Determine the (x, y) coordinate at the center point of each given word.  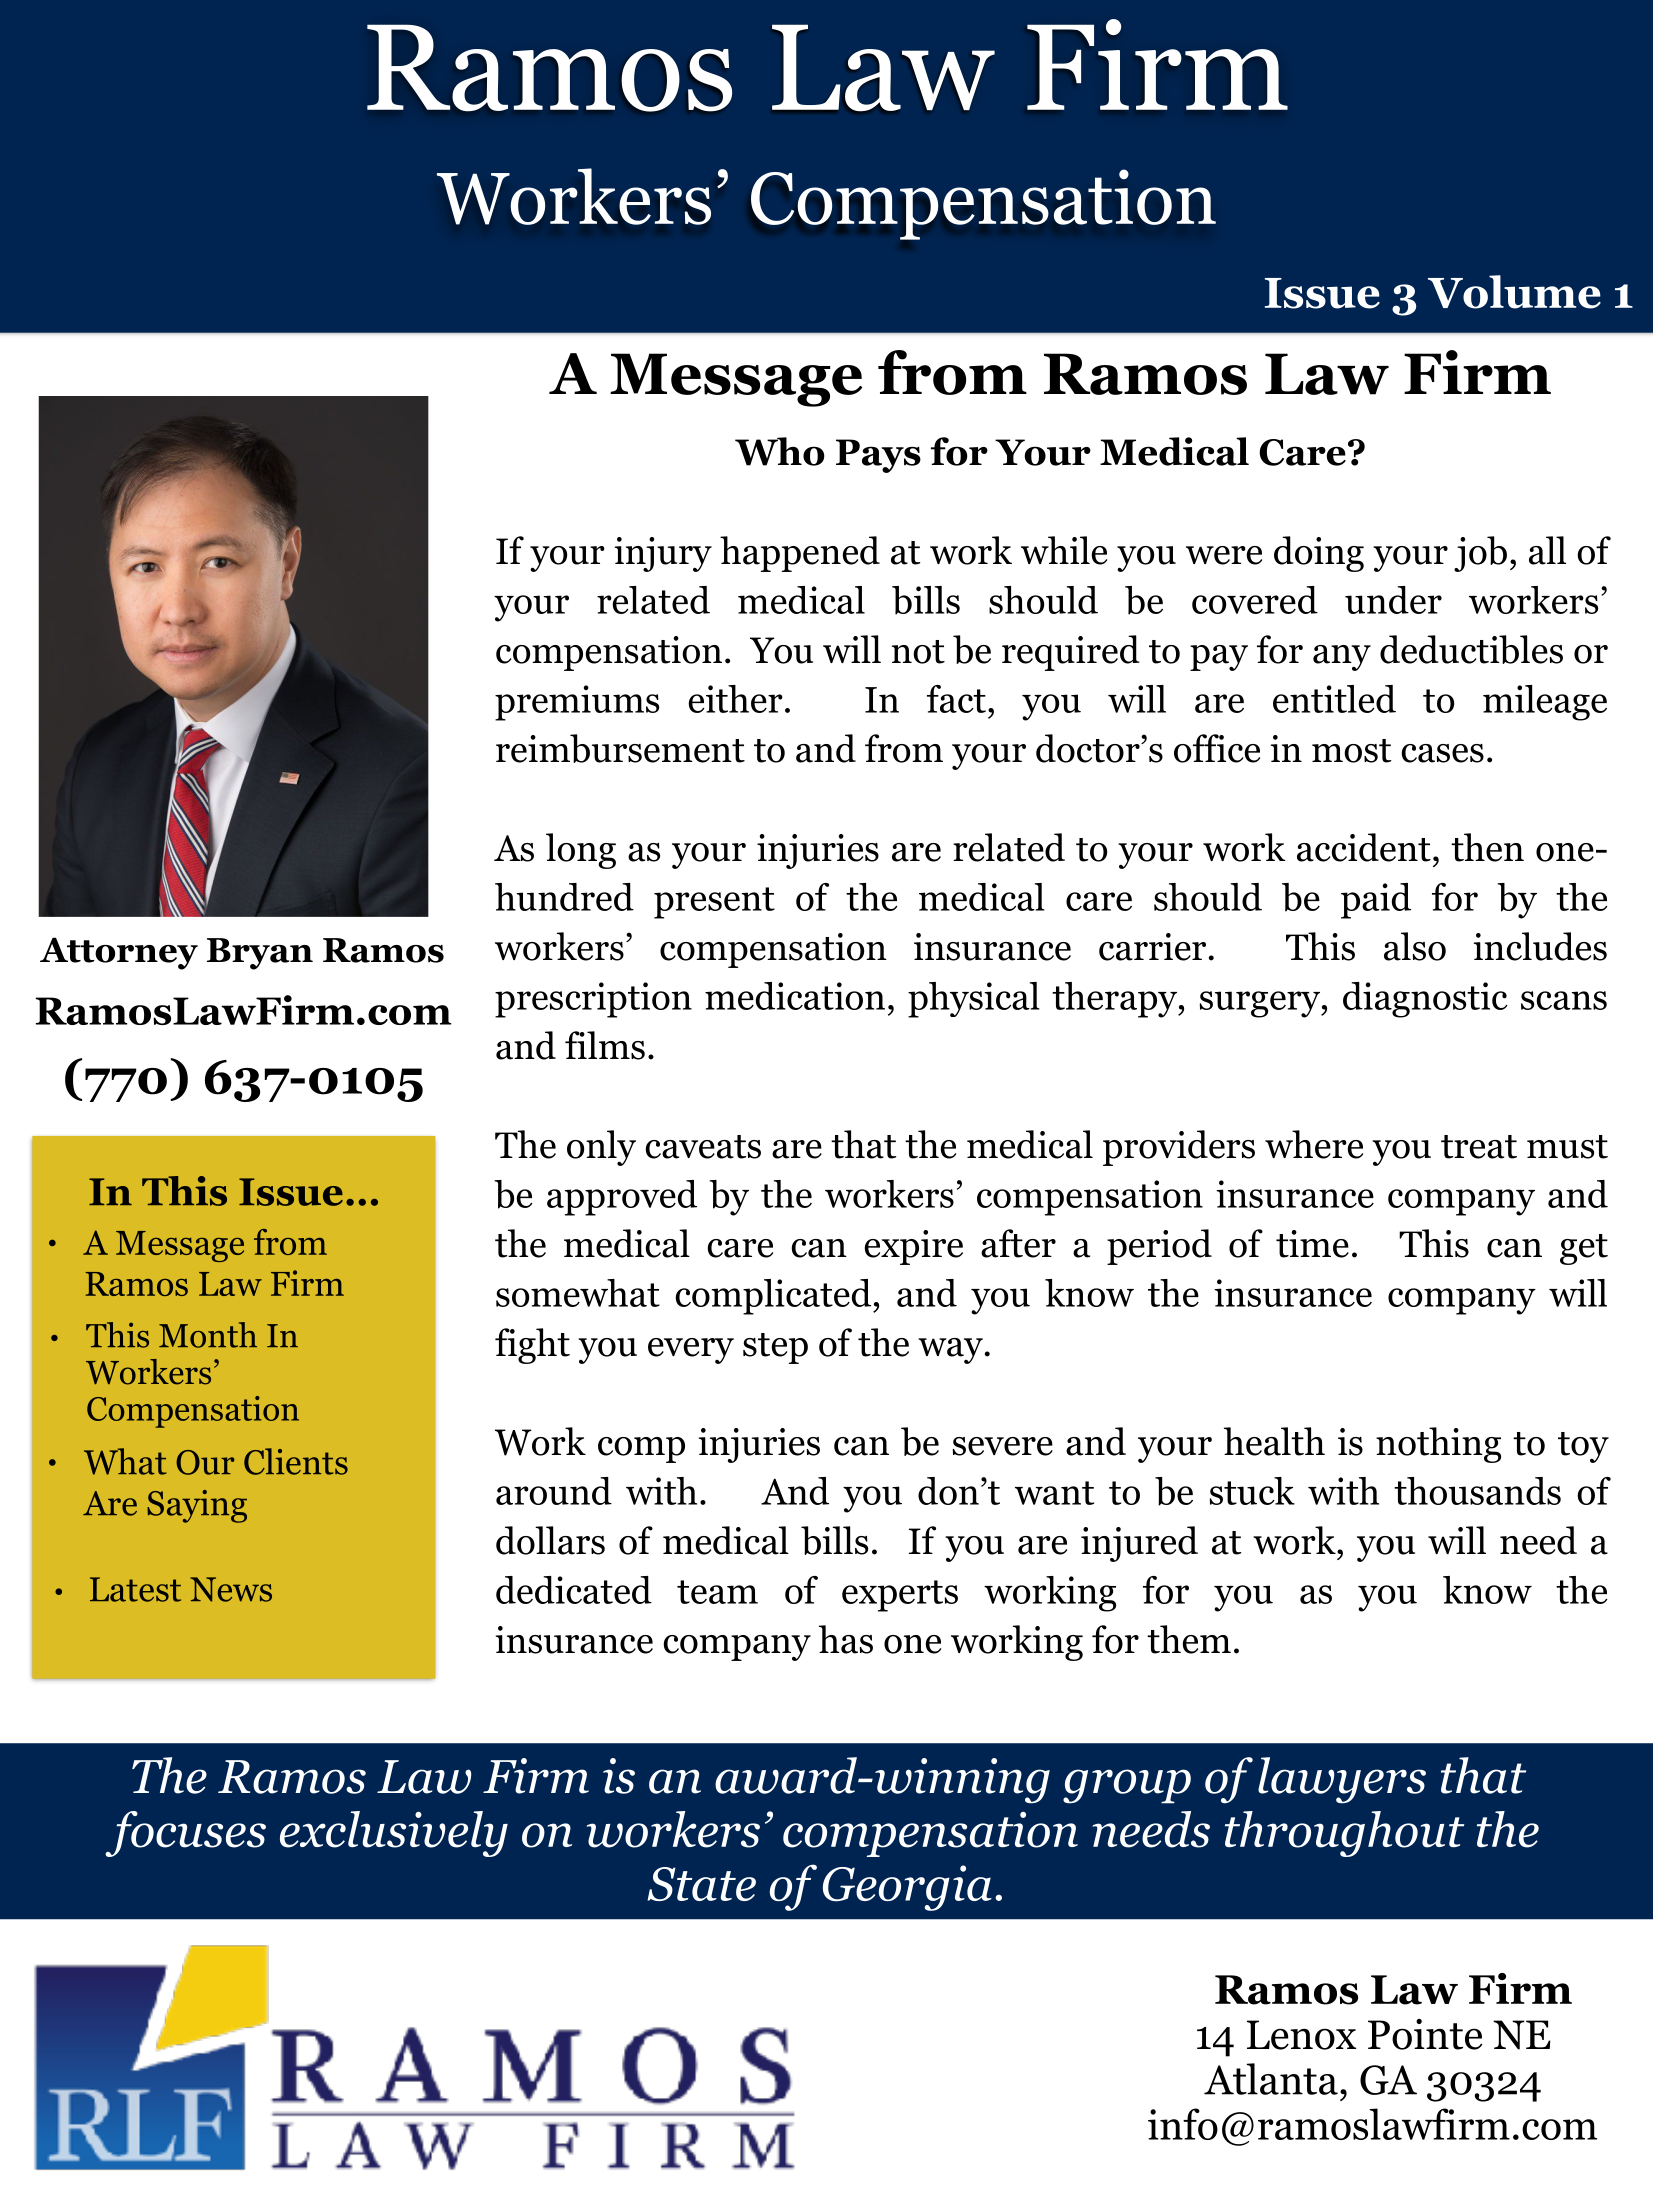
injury (663, 554)
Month (208, 1335)
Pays (878, 456)
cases (1442, 753)
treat (1479, 1147)
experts (900, 1596)
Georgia (907, 1888)
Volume (1514, 292)
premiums (577, 703)
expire (914, 1247)
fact (956, 699)
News (231, 1589)
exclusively (394, 1834)
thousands (1477, 1491)
